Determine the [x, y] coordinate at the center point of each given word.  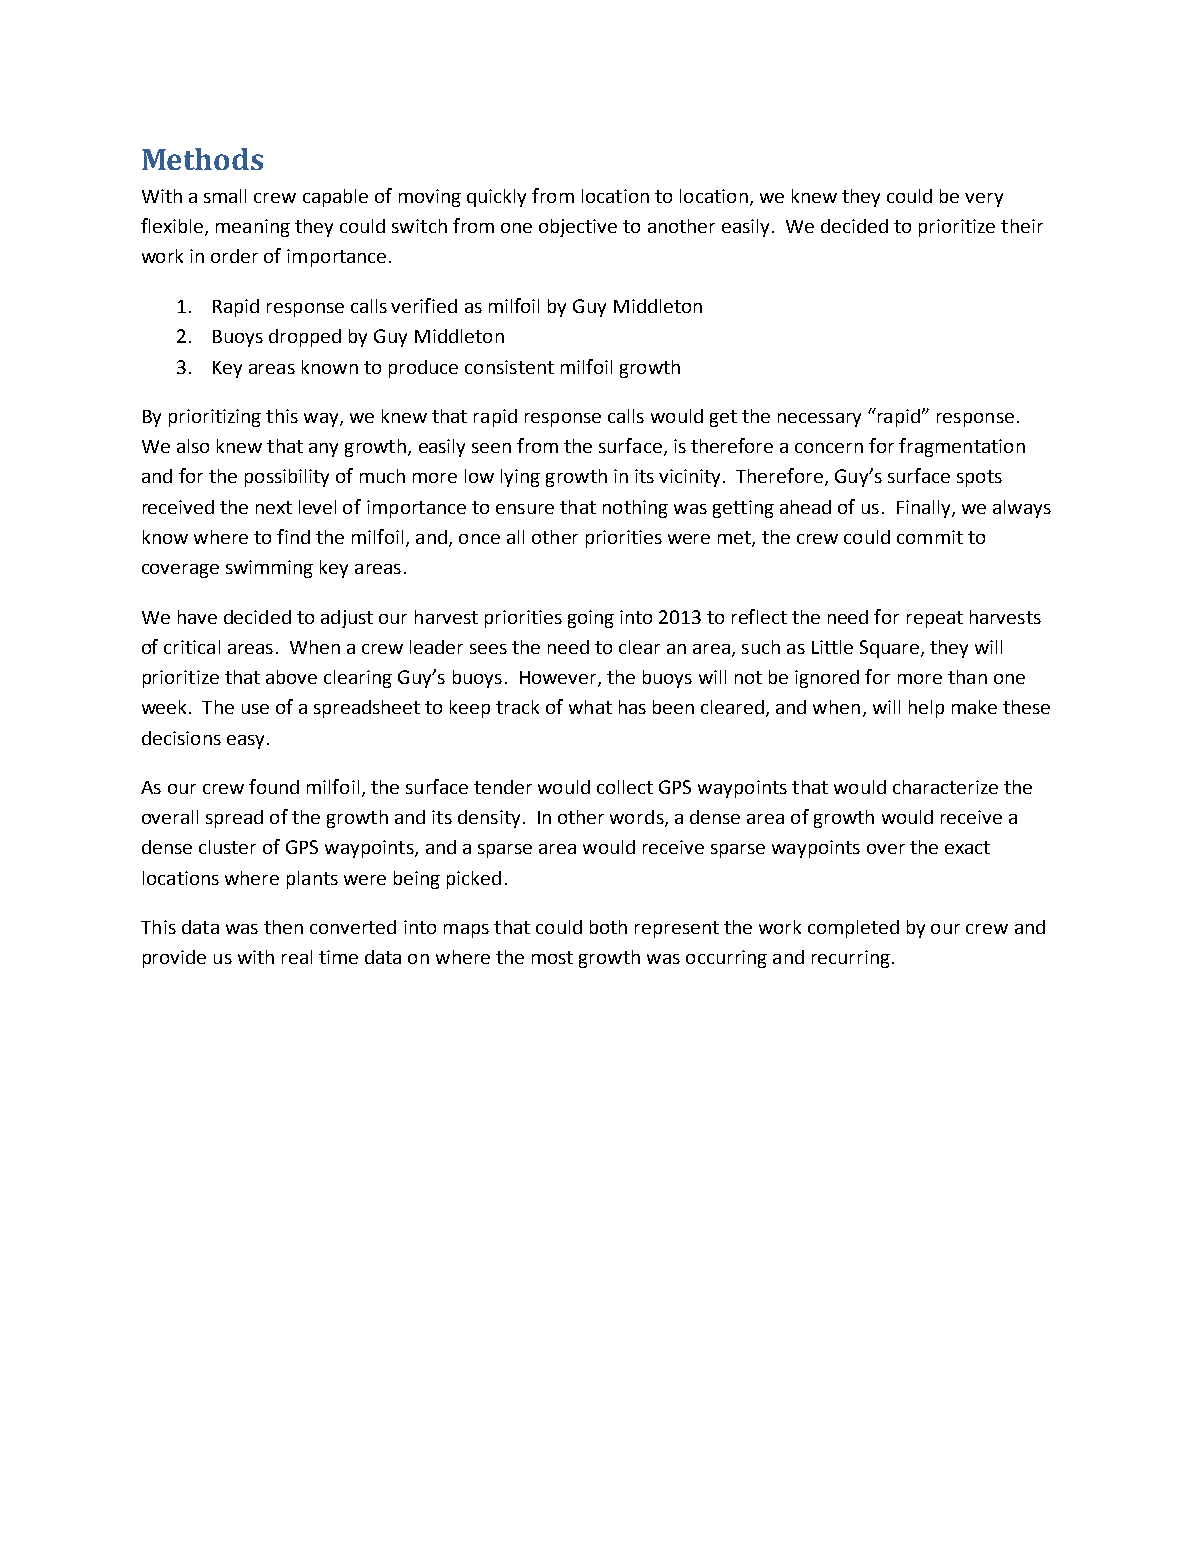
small [225, 196]
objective [578, 228]
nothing [635, 509]
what [590, 707]
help [926, 709]
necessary [819, 420]
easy [245, 742]
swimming [269, 569]
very [984, 200]
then [283, 927]
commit [930, 537]
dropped [305, 338]
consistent [509, 367]
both [608, 927]
